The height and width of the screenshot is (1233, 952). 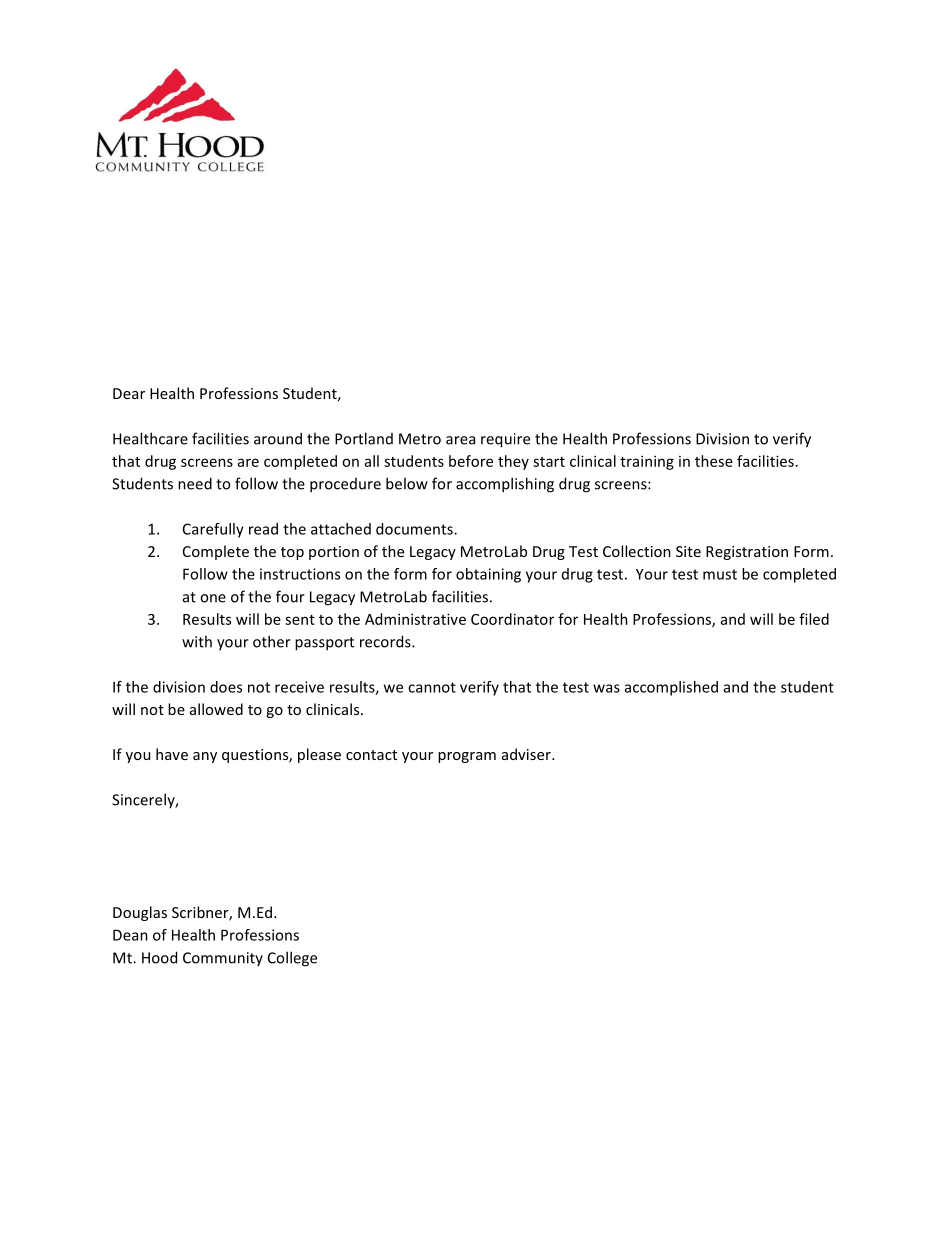 I want to click on College, so click(x=292, y=959).
